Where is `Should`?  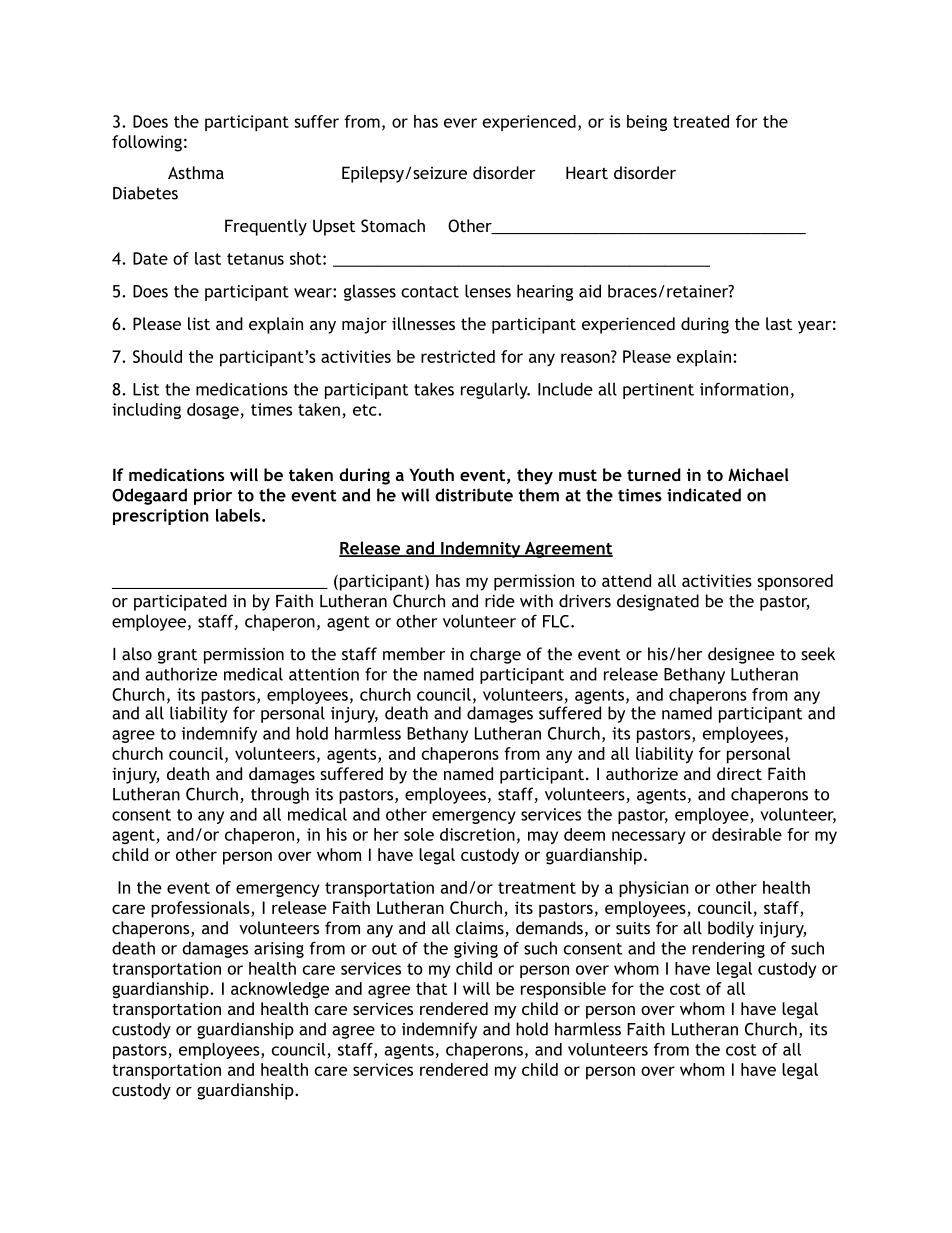 Should is located at coordinates (157, 356).
